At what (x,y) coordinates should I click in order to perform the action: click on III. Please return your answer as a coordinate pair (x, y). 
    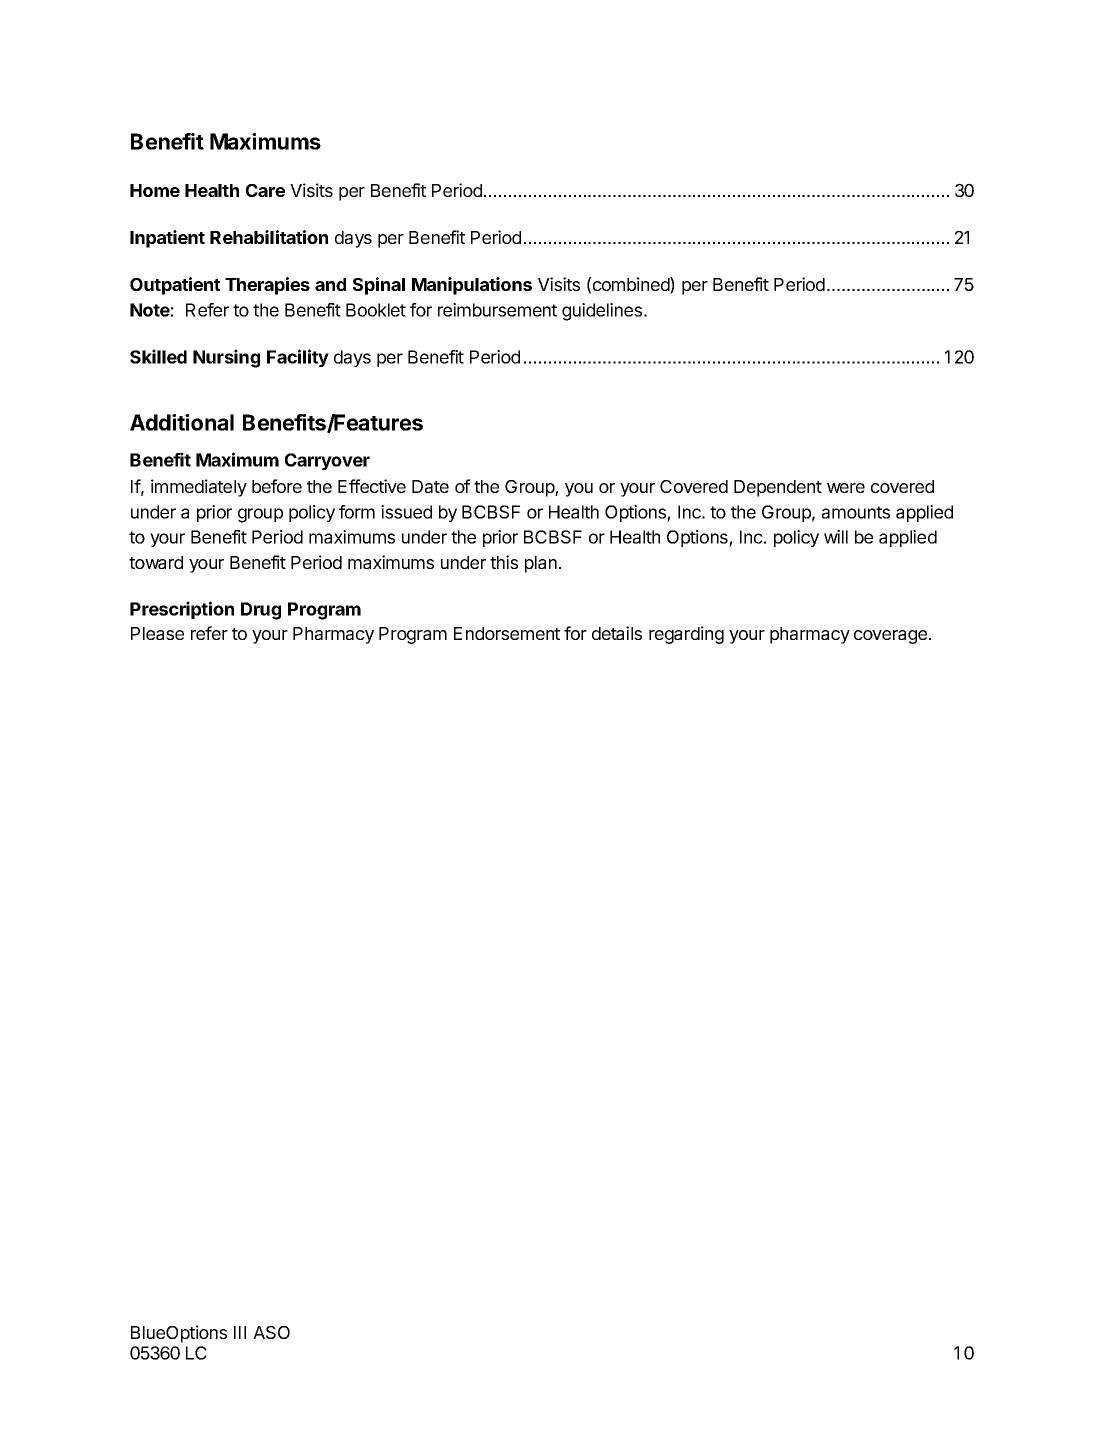
    Looking at the image, I should click on (240, 1332).
